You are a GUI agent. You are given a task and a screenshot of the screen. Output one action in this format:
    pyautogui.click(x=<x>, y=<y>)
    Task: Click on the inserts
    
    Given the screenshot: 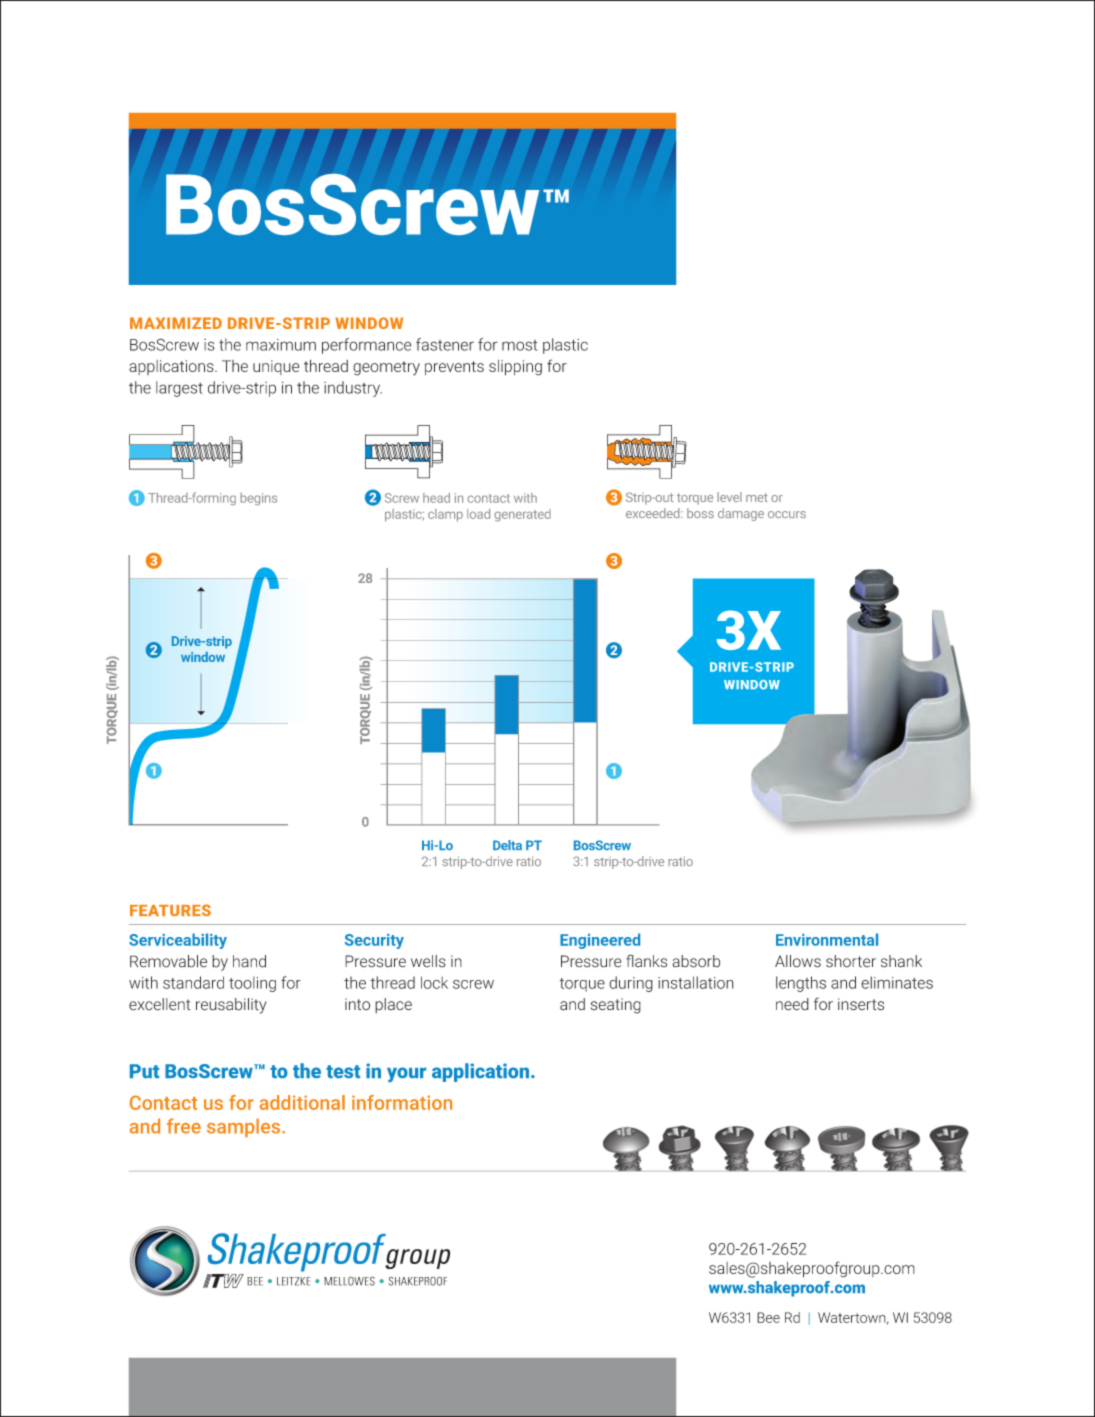 What is the action you would take?
    pyautogui.click(x=861, y=1004)
